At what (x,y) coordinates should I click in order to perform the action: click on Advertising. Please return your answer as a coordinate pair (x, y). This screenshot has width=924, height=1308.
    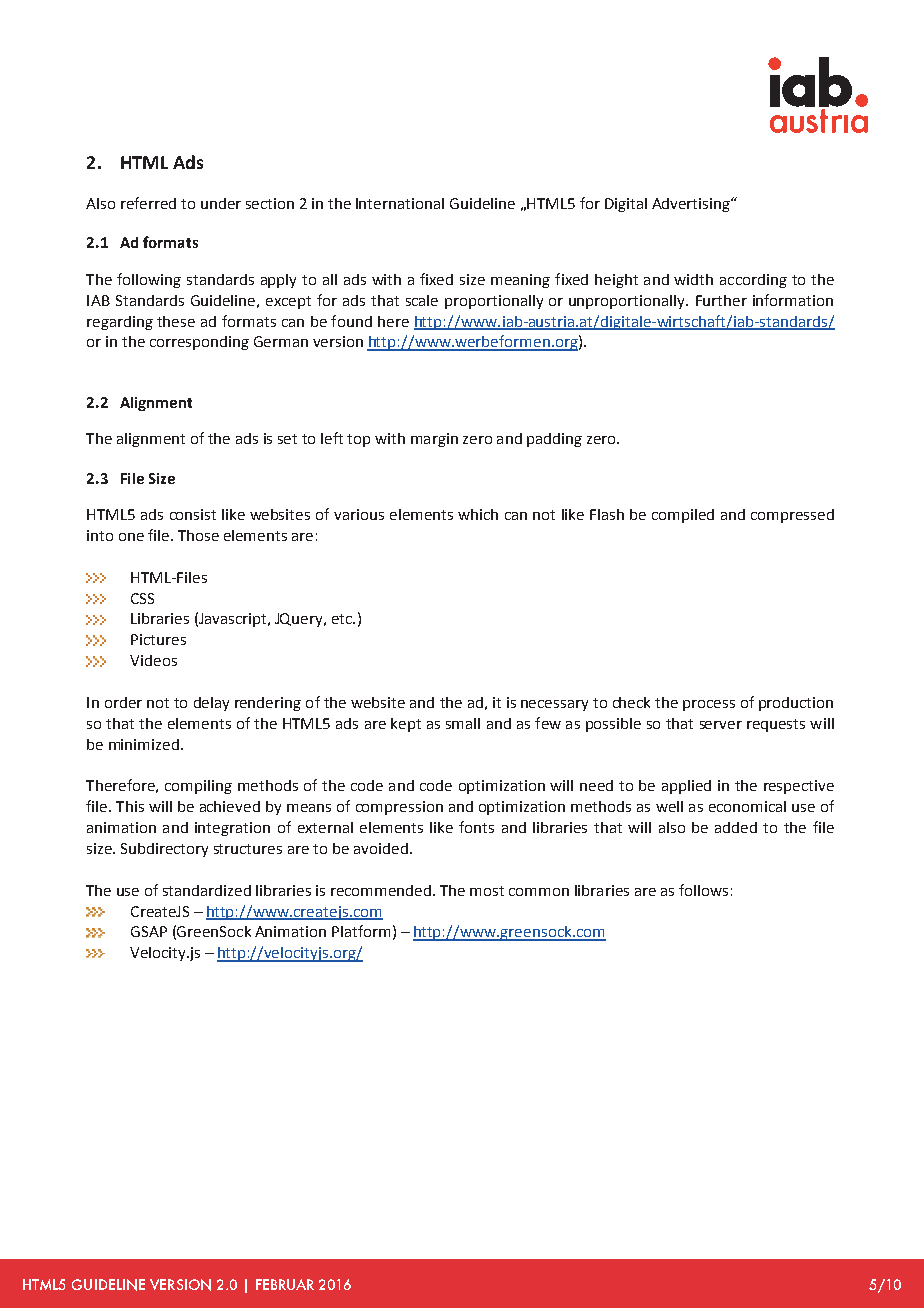
    Looking at the image, I should click on (692, 205).
